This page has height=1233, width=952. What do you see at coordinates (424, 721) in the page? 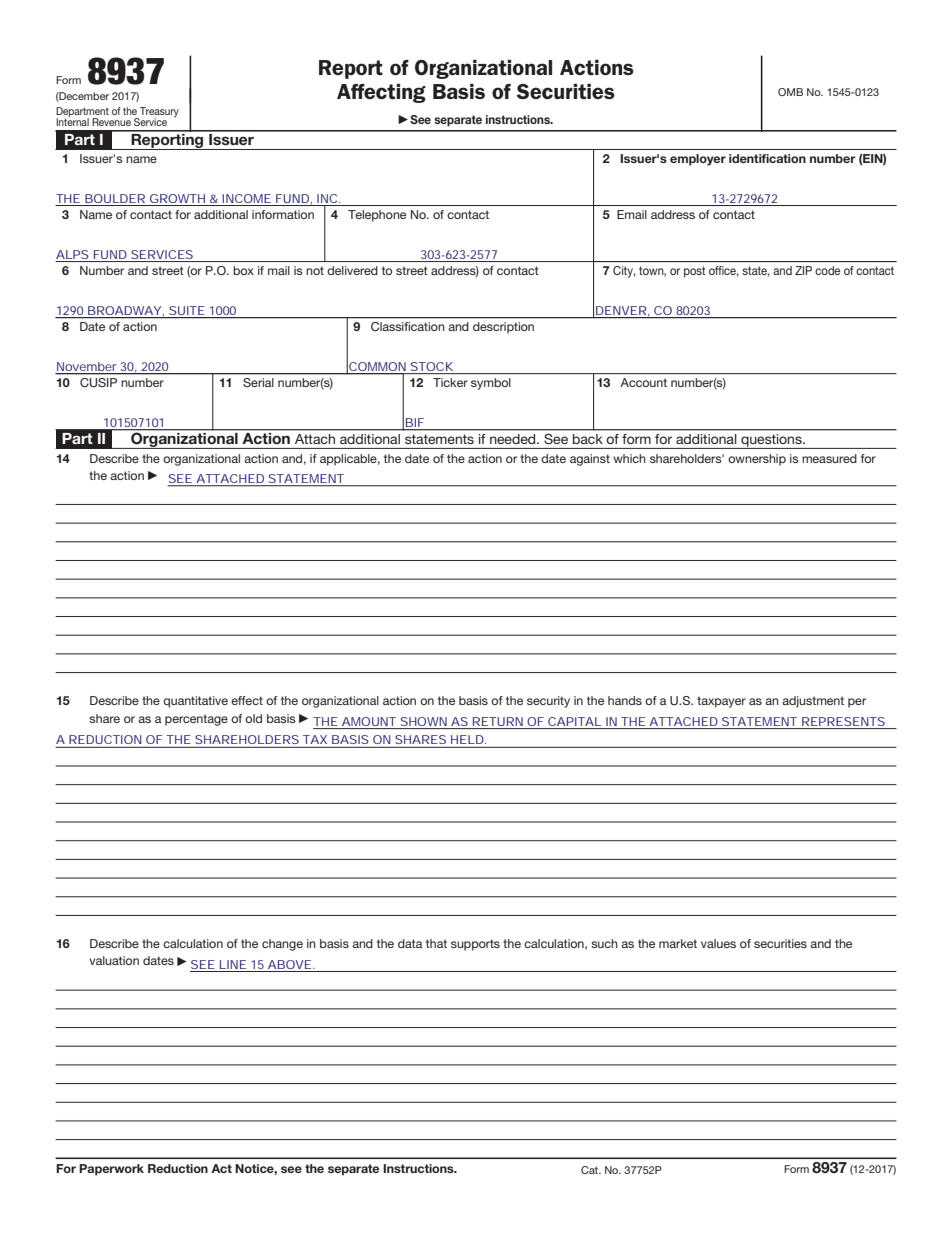
I see `SHOWN` at bounding box center [424, 721].
